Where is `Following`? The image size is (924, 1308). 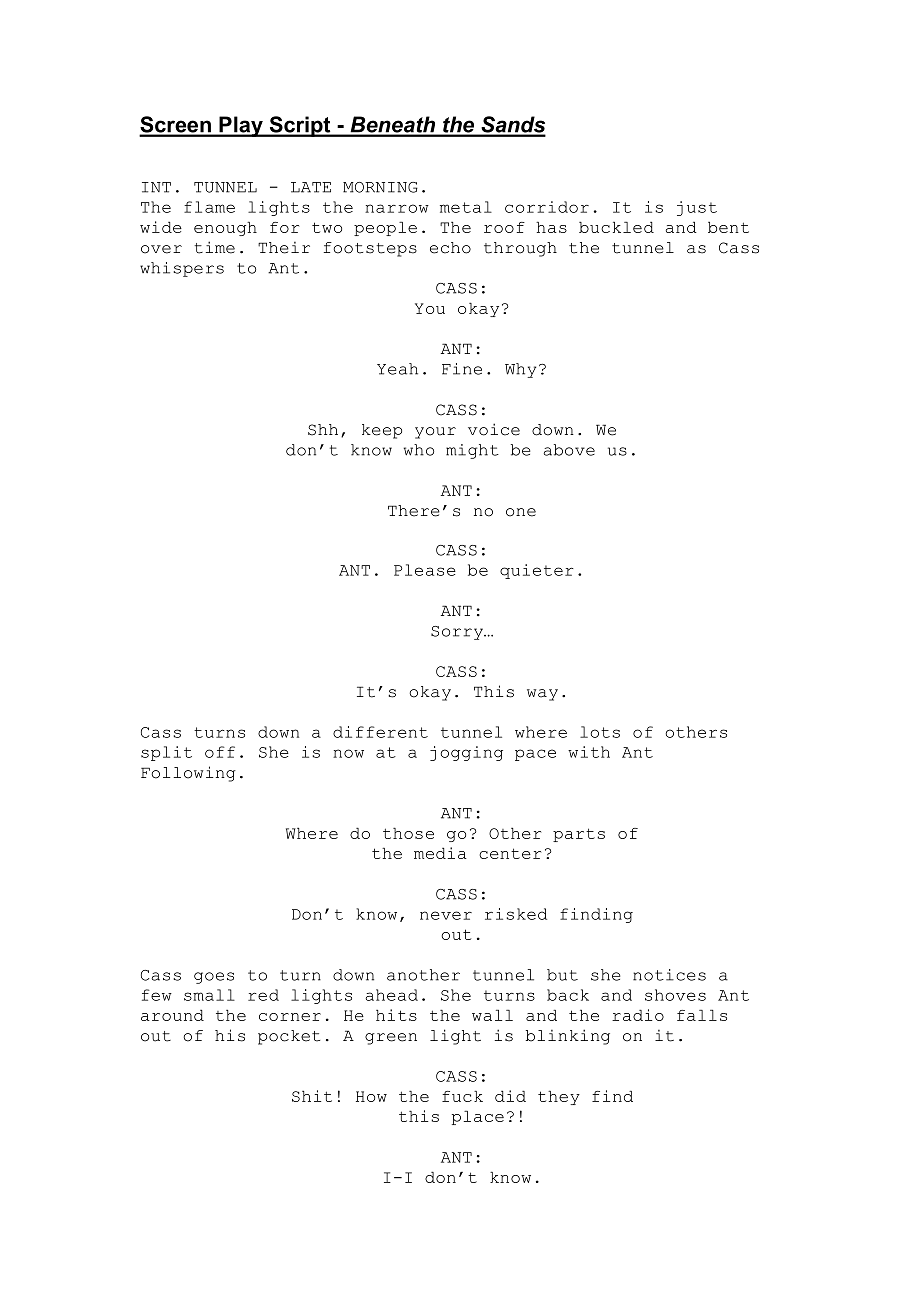 Following is located at coordinates (188, 774).
